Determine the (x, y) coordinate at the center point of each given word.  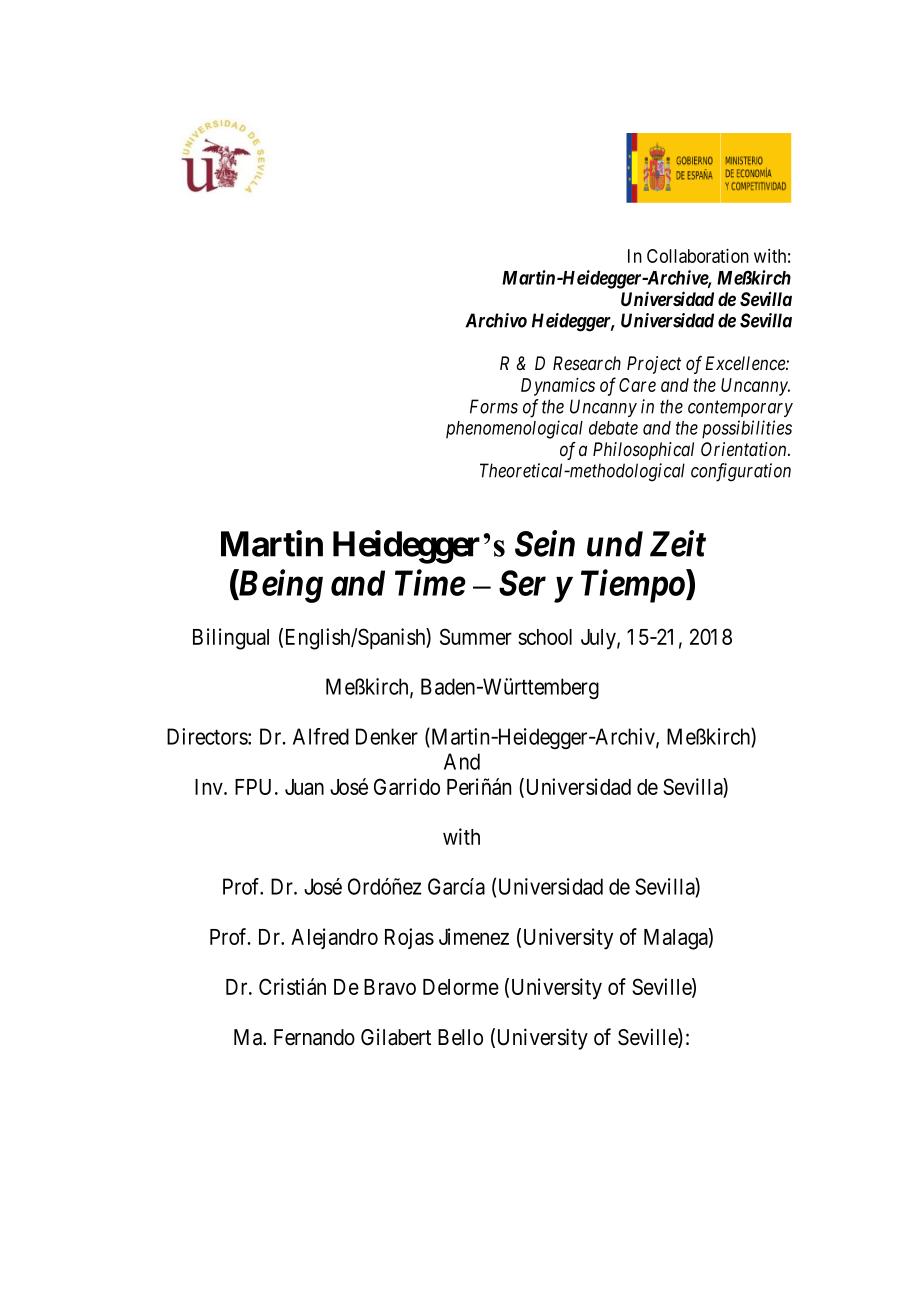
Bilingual (231, 639)
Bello (460, 1037)
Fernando (314, 1037)
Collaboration (698, 255)
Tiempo (633, 586)
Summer (476, 636)
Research (587, 363)
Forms (494, 406)
